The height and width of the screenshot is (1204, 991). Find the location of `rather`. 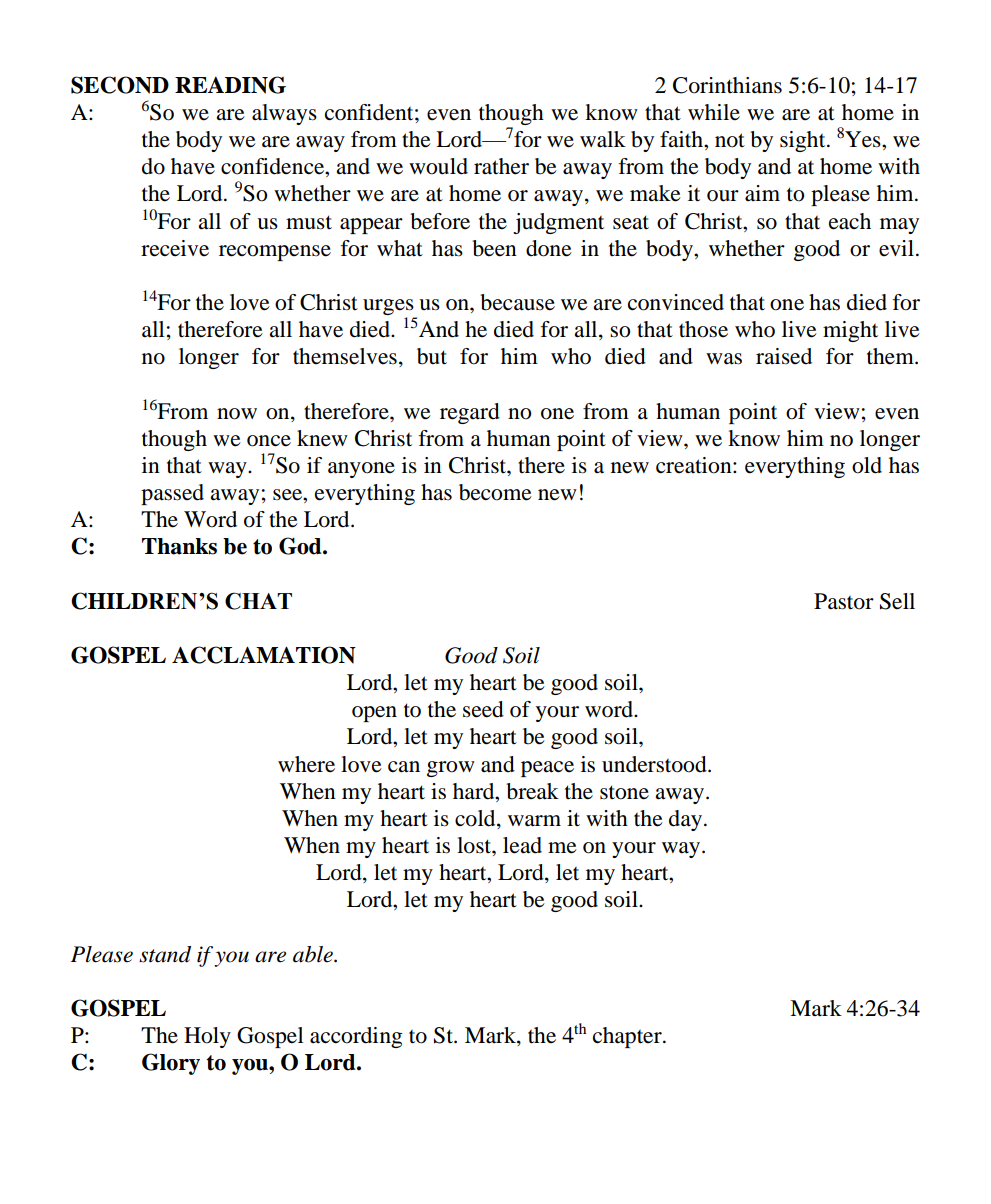

rather is located at coordinates (501, 166).
